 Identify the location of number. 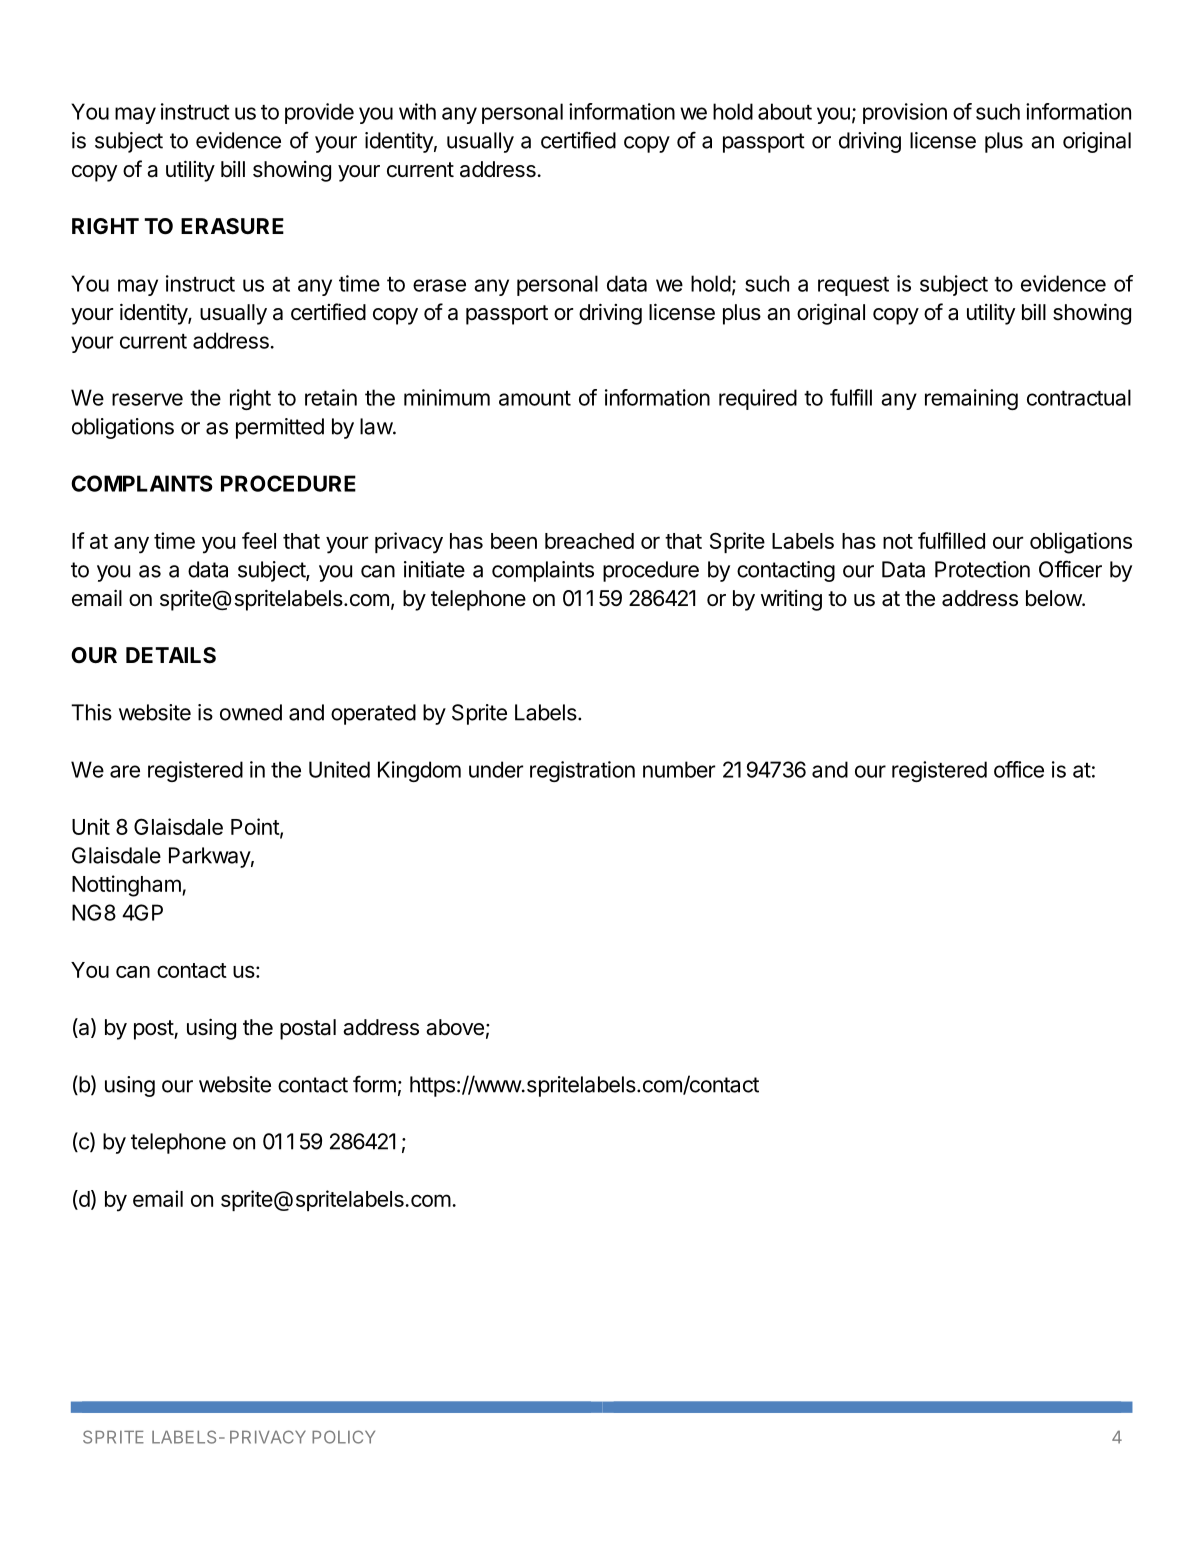
(679, 769).
